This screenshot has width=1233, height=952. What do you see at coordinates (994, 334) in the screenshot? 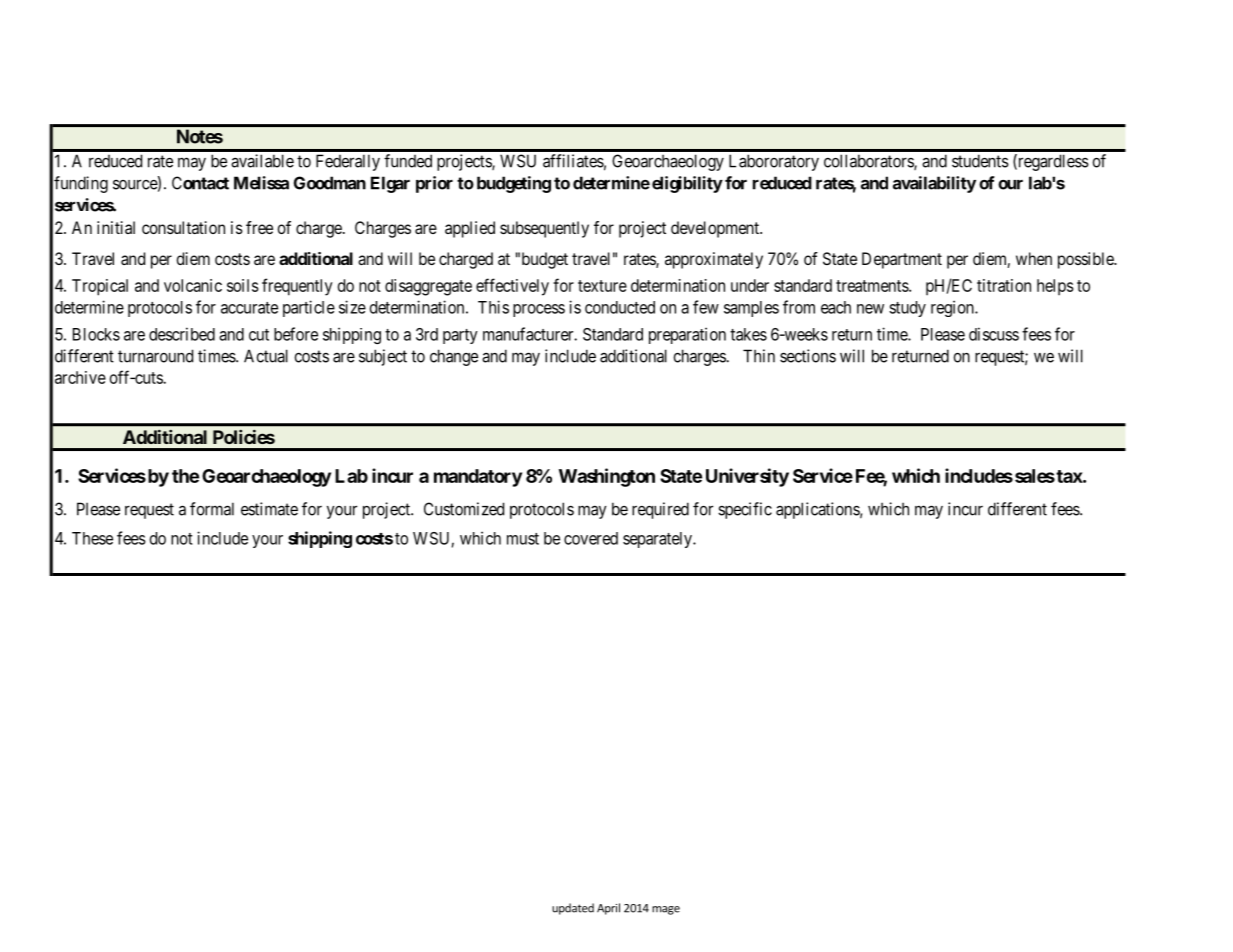
I see `discuss` at bounding box center [994, 334].
